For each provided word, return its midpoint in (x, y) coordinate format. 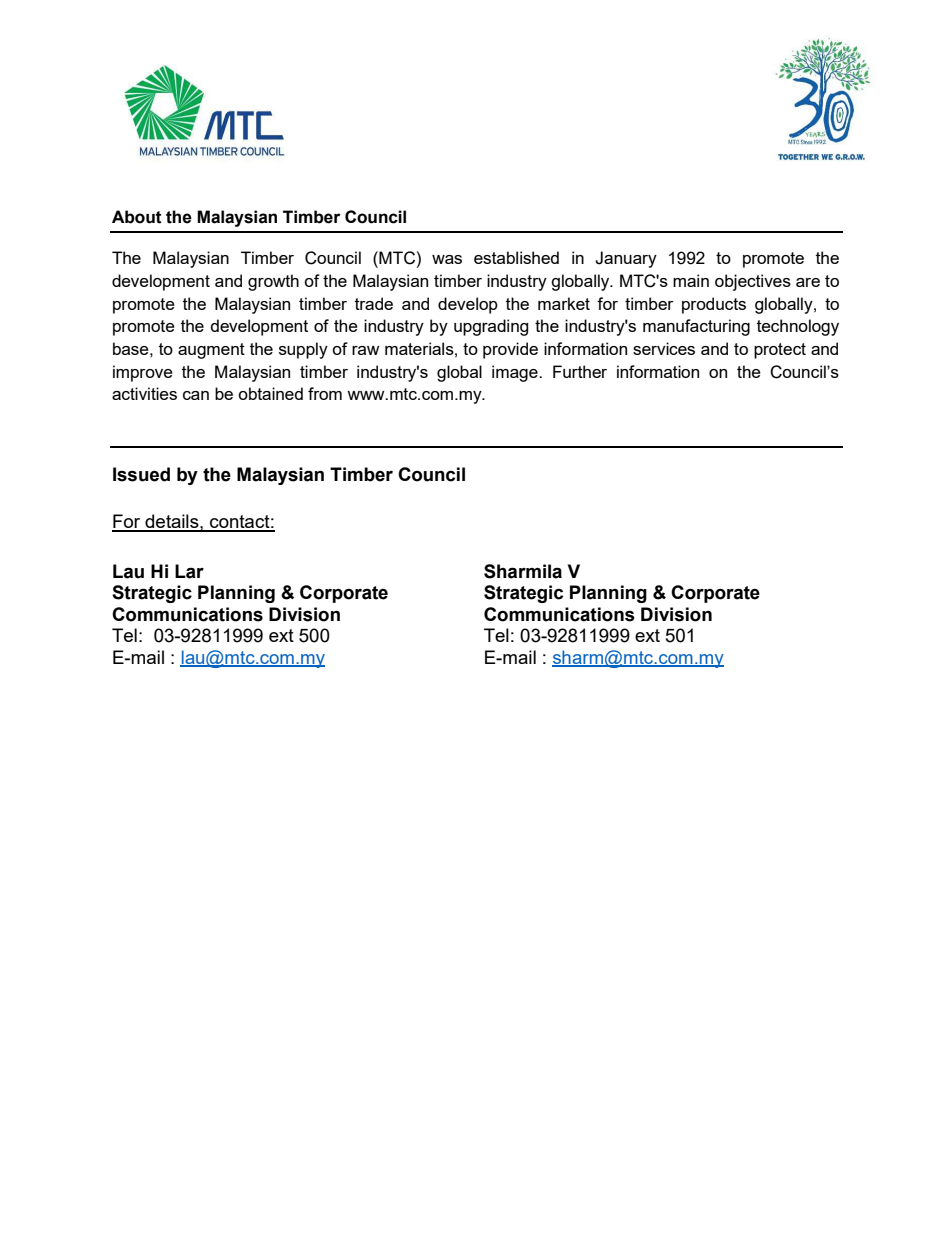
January (626, 259)
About (137, 217)
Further (580, 371)
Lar (189, 571)
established (516, 257)
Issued (141, 474)
